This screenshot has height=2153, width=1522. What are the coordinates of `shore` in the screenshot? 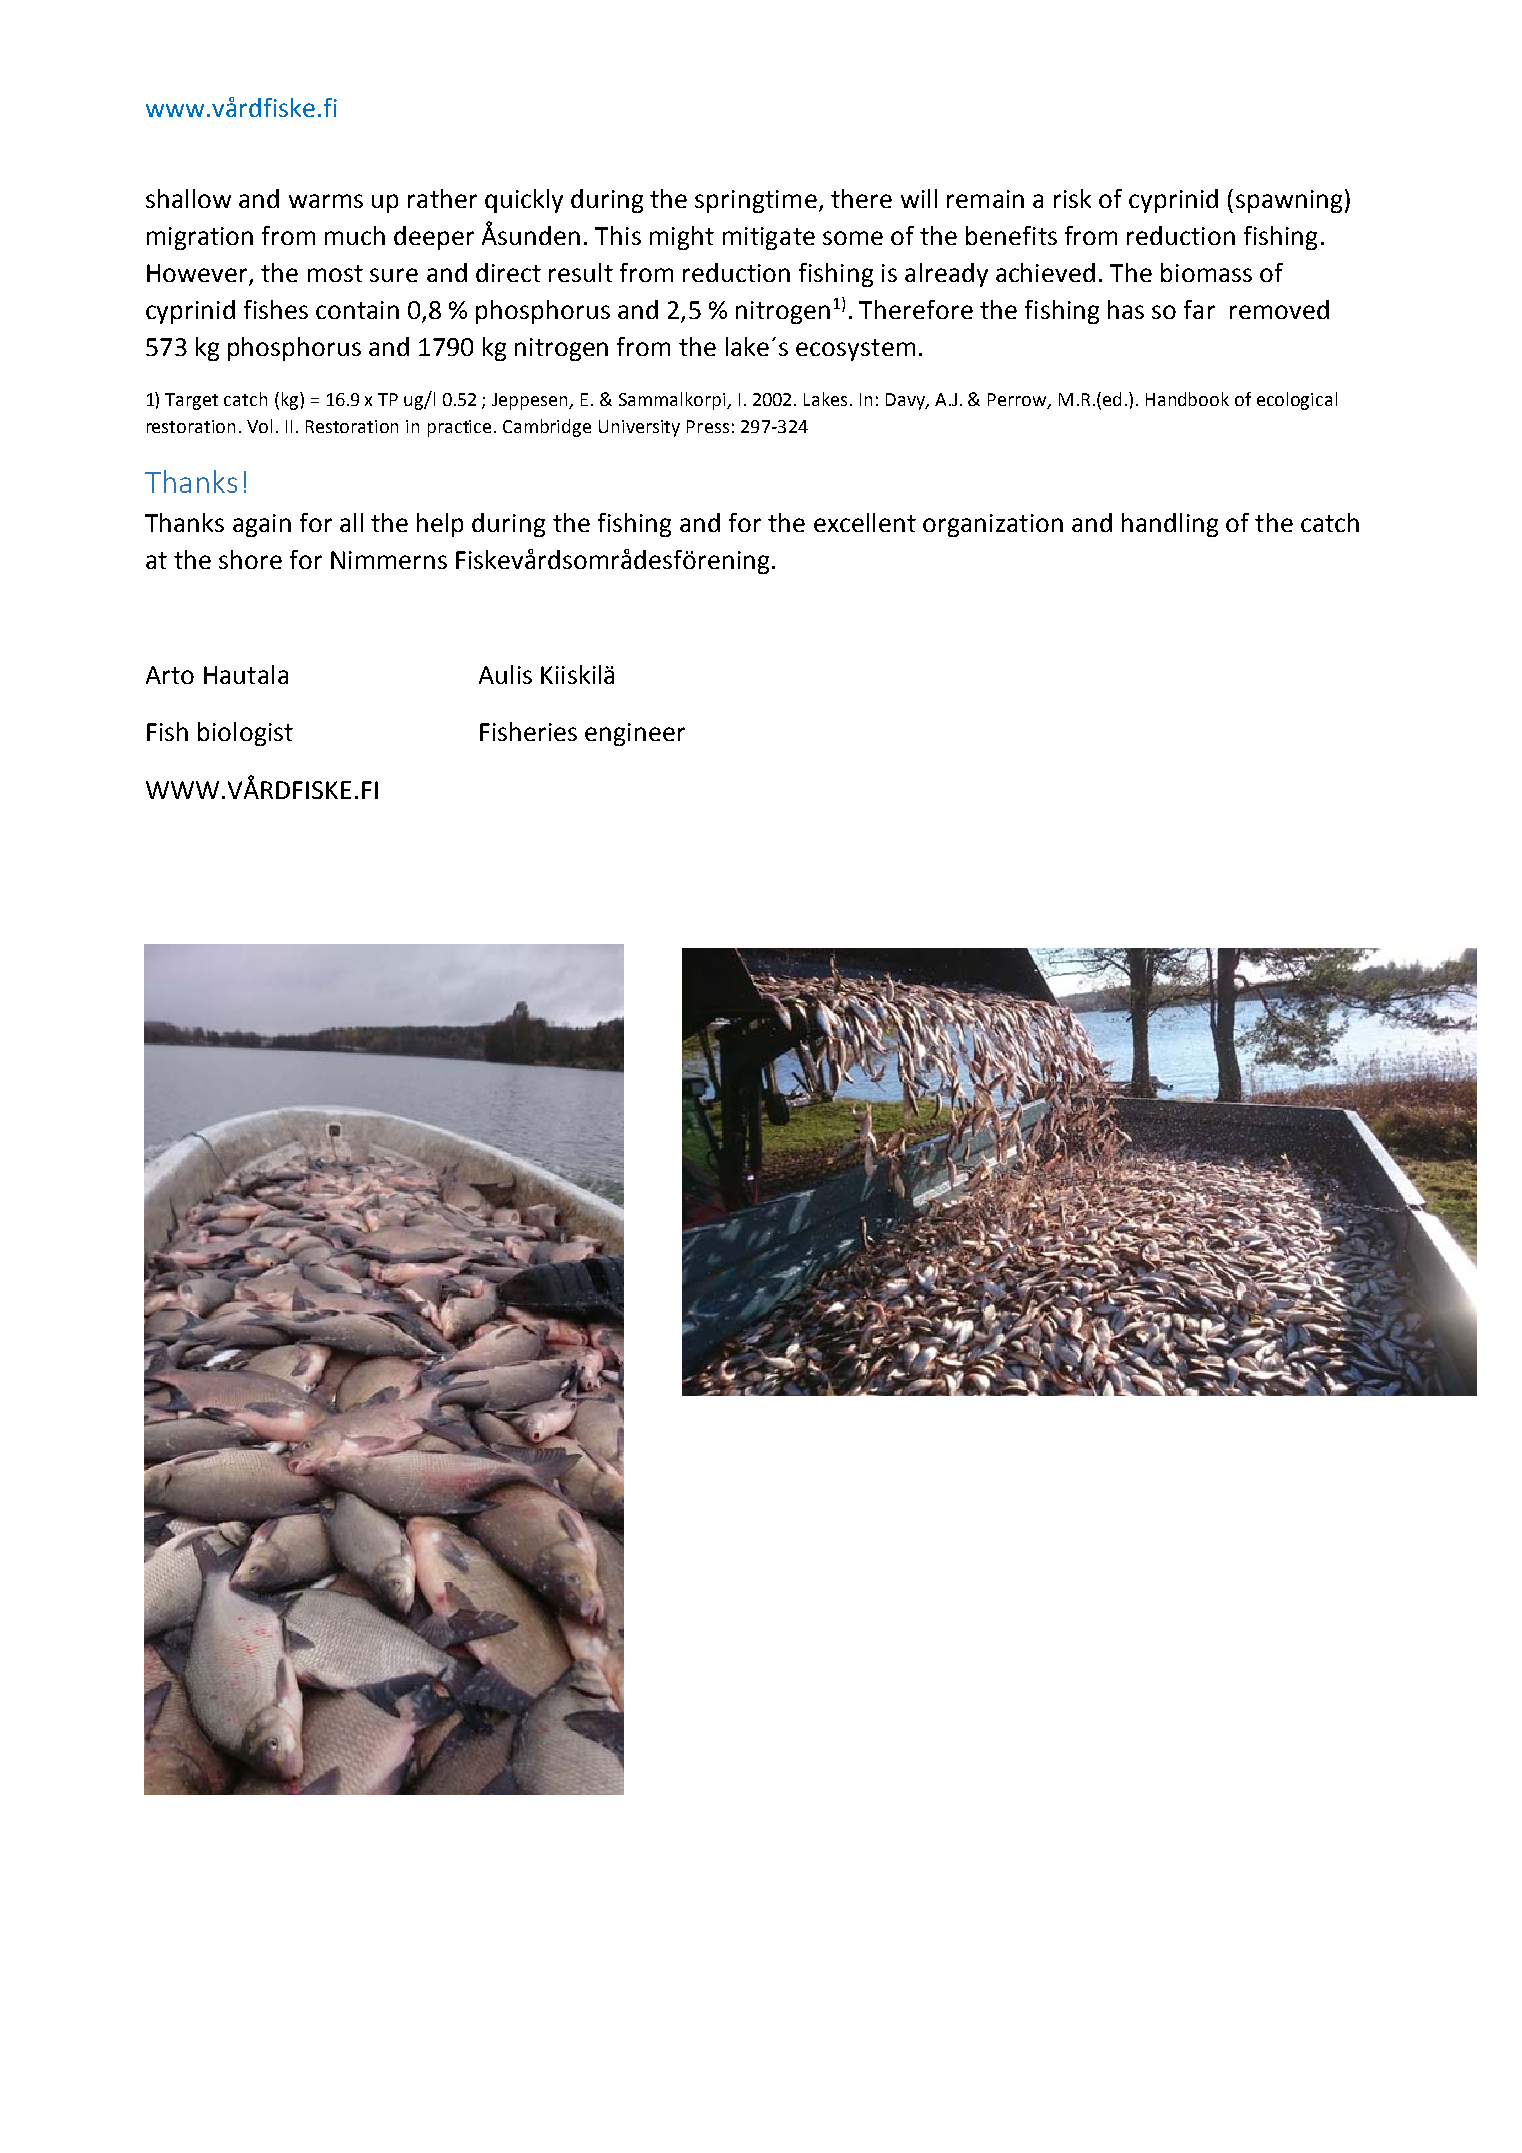 It's located at (250, 559).
